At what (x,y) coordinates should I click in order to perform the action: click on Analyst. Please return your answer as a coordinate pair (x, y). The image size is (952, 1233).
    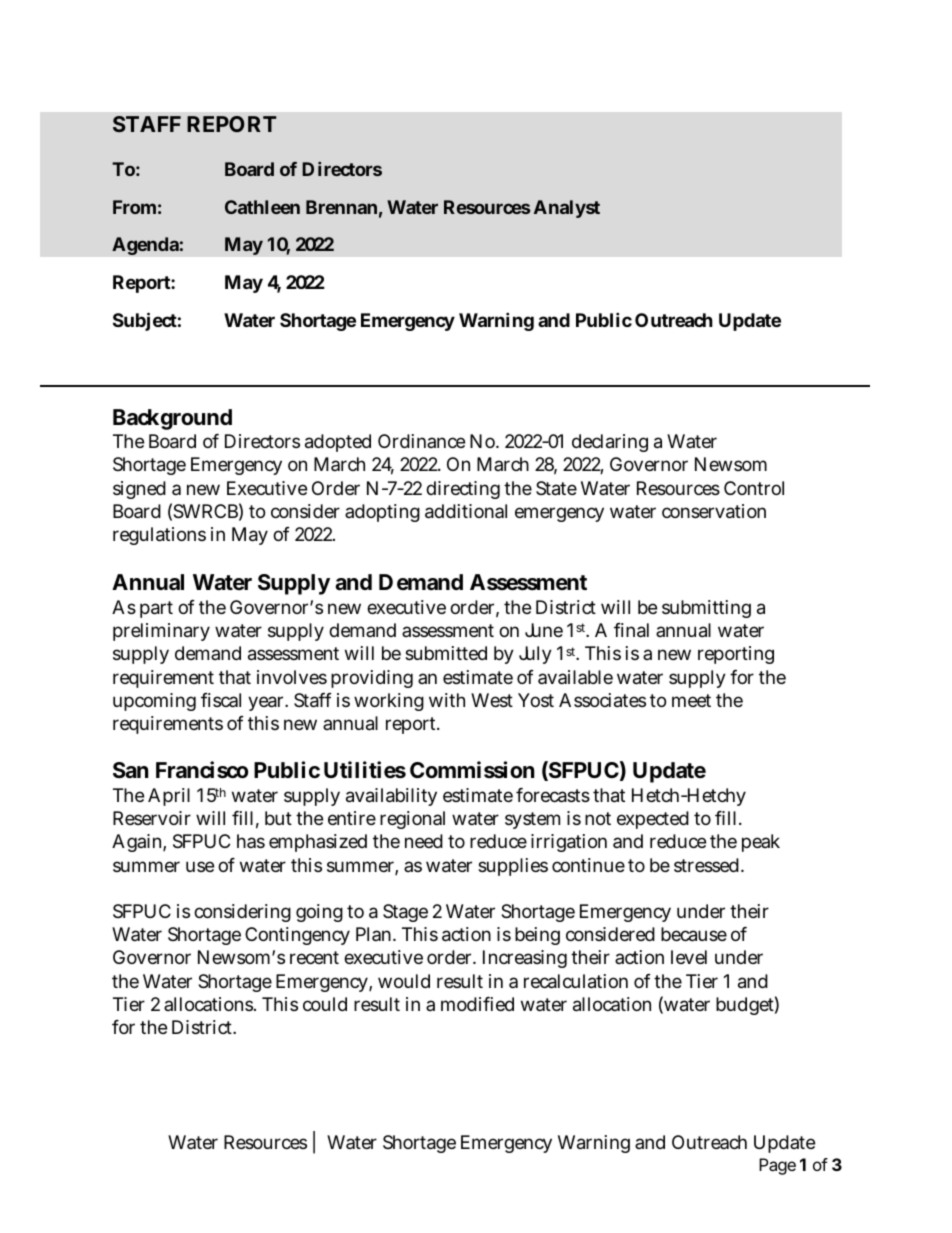
    Looking at the image, I should click on (567, 209).
